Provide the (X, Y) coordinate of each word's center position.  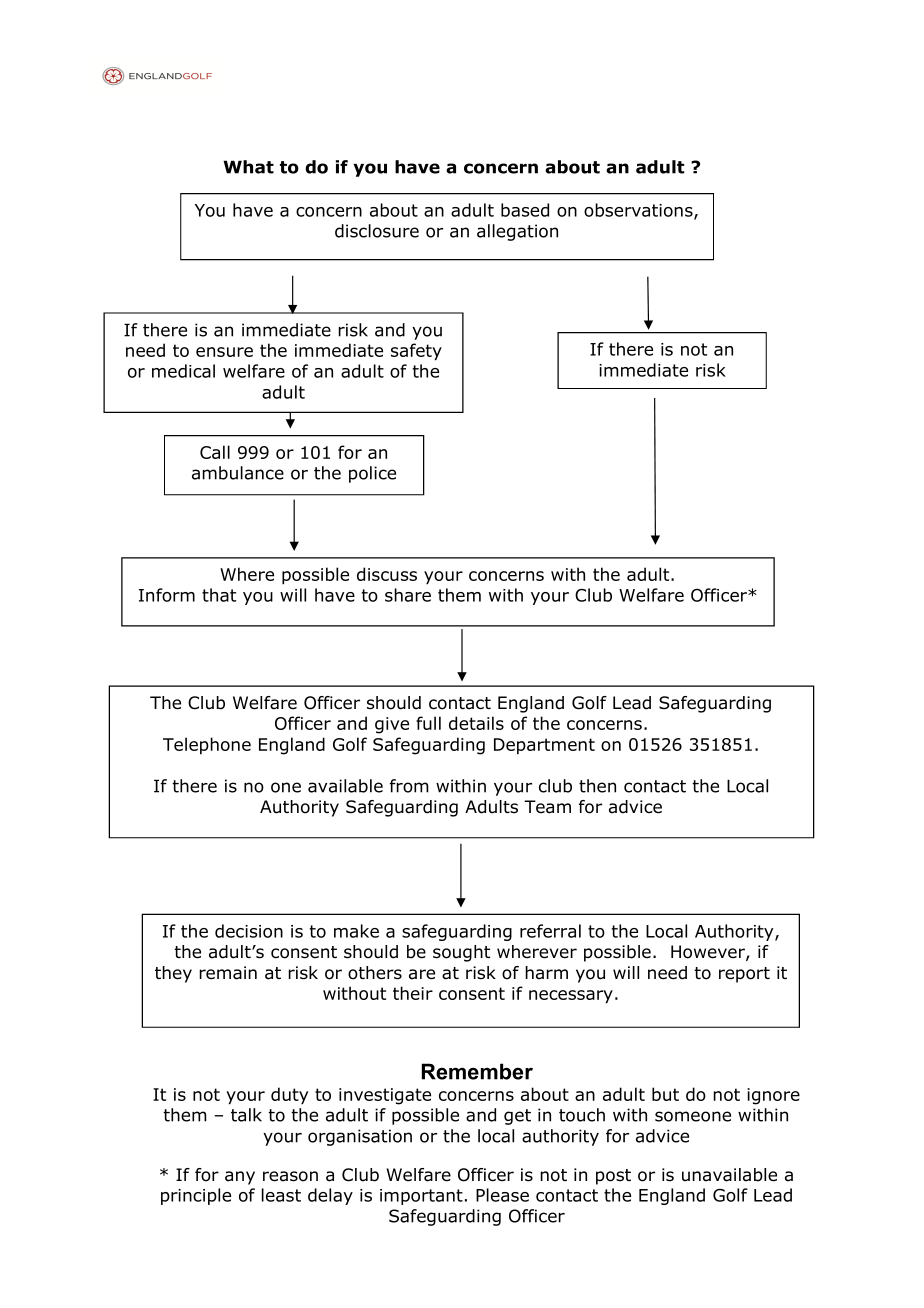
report (744, 975)
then (597, 786)
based (525, 210)
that (219, 595)
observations (639, 211)
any (240, 1178)
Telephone (207, 745)
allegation (517, 232)
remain (228, 973)
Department (544, 746)
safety (416, 352)
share (408, 595)
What (248, 167)
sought (461, 953)
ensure (224, 352)
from (409, 786)
